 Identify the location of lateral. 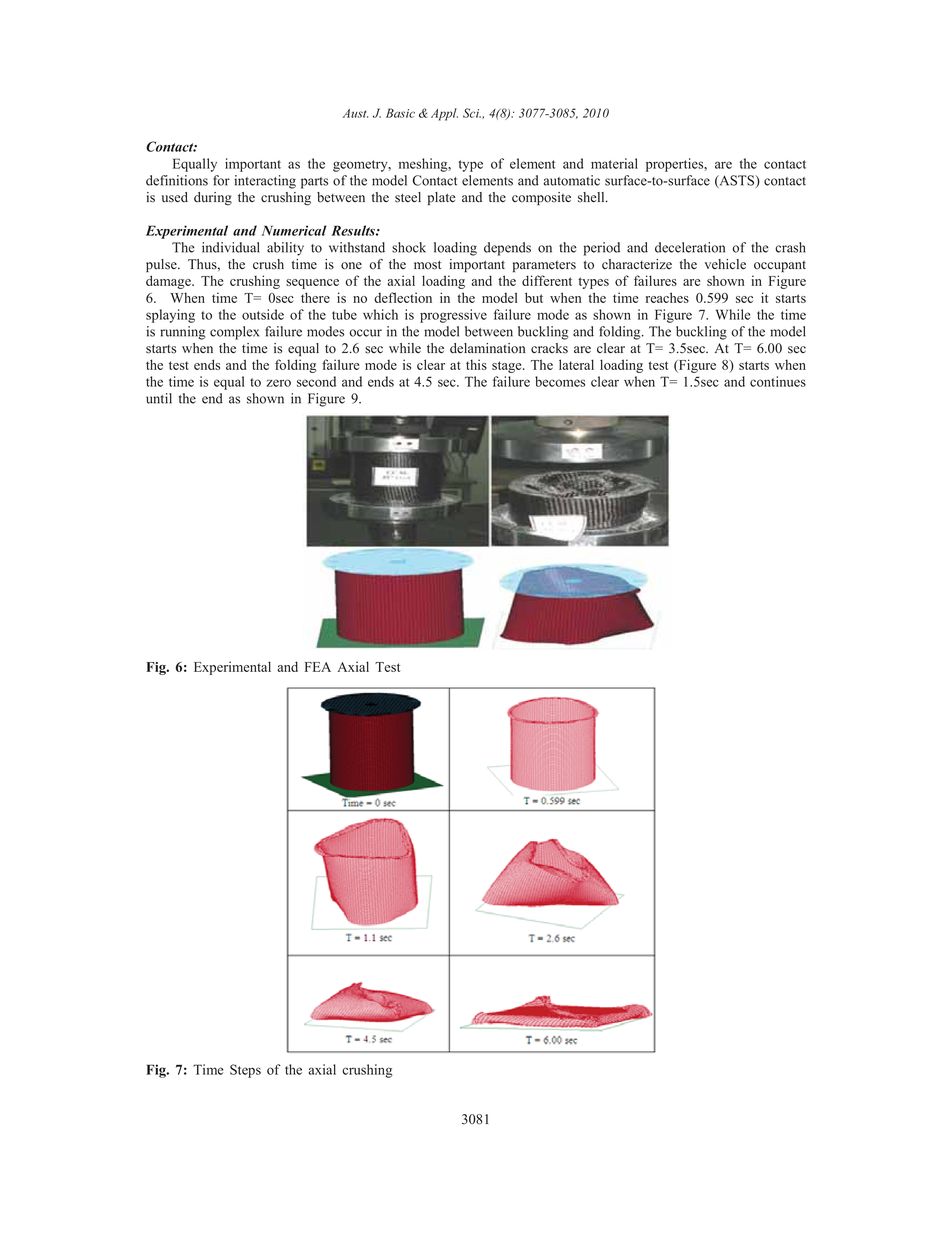
(576, 364).
